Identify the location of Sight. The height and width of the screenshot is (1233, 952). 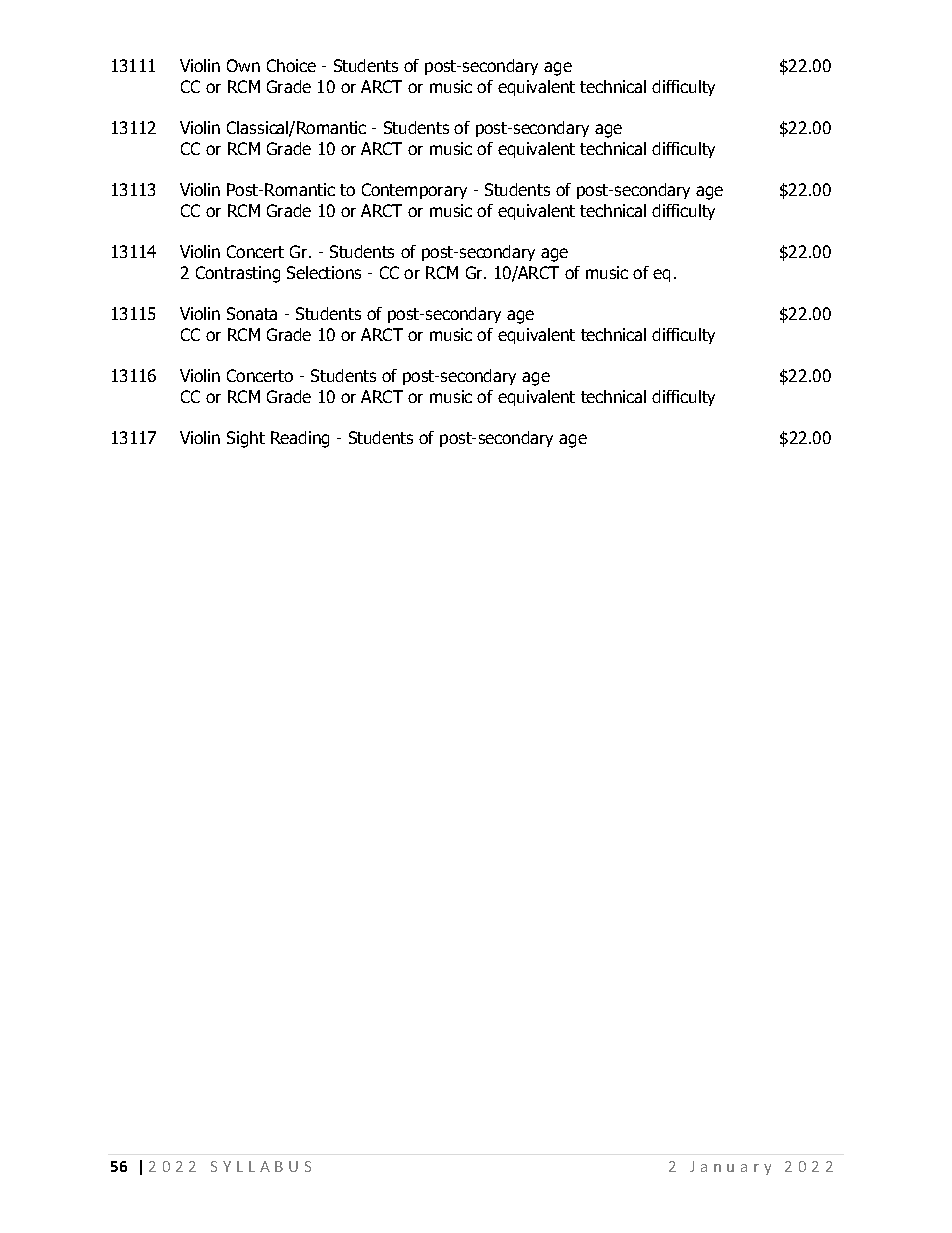
(246, 439).
